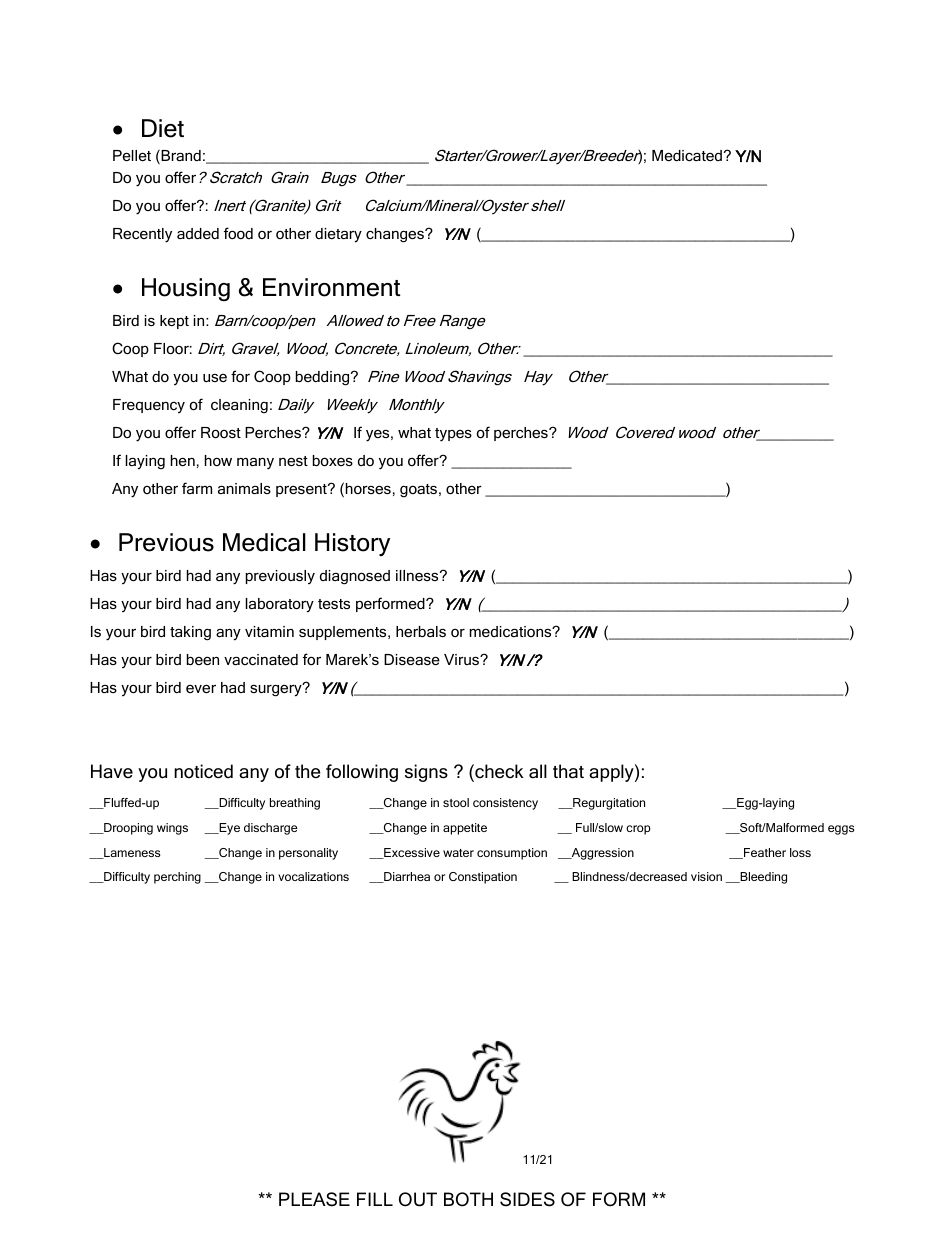 The image size is (952, 1233). What do you see at coordinates (412, 659) in the screenshot?
I see `Disease` at bounding box center [412, 659].
